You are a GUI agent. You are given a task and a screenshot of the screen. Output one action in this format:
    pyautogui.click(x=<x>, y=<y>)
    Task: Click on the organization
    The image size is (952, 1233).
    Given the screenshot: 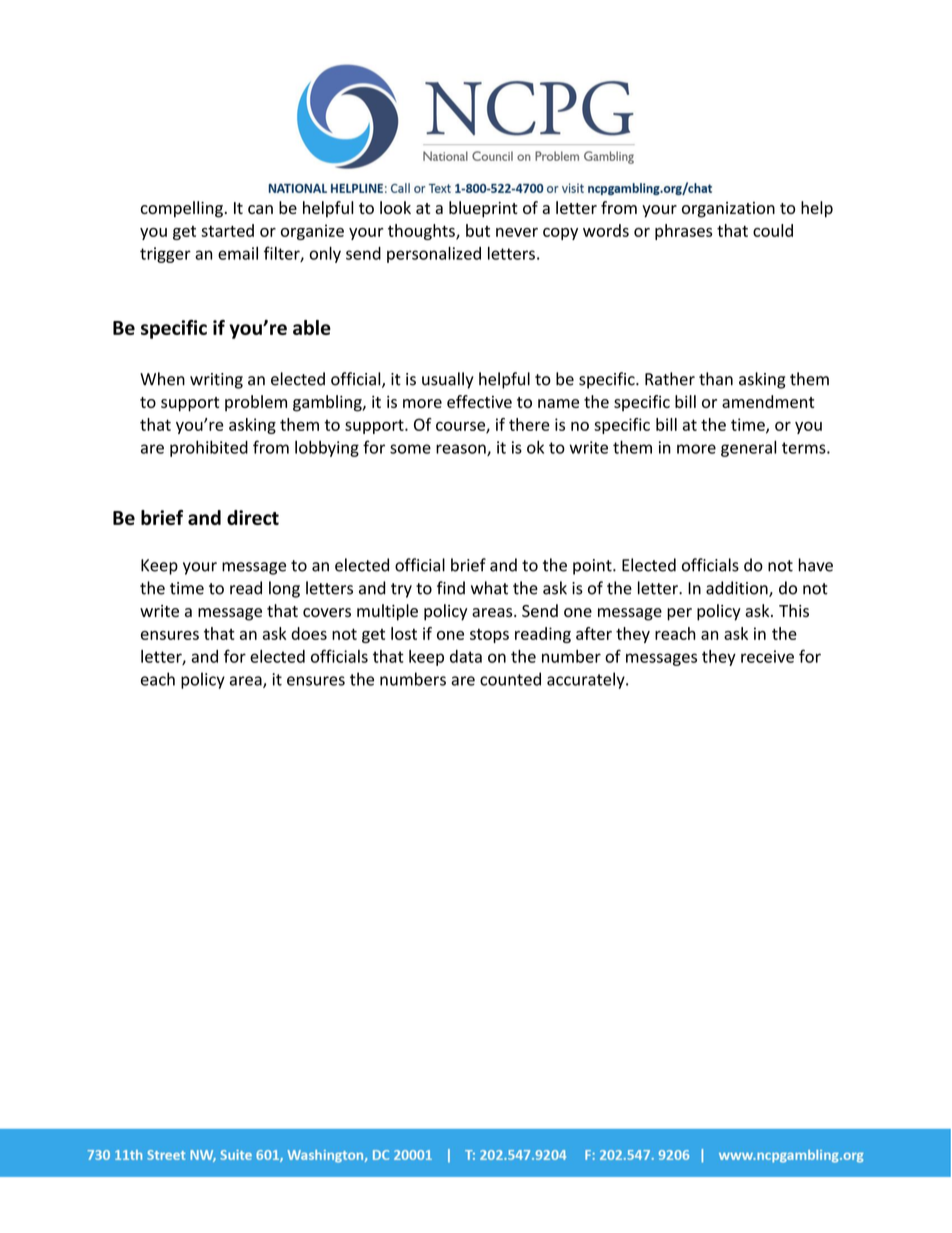 What is the action you would take?
    pyautogui.click(x=728, y=210)
